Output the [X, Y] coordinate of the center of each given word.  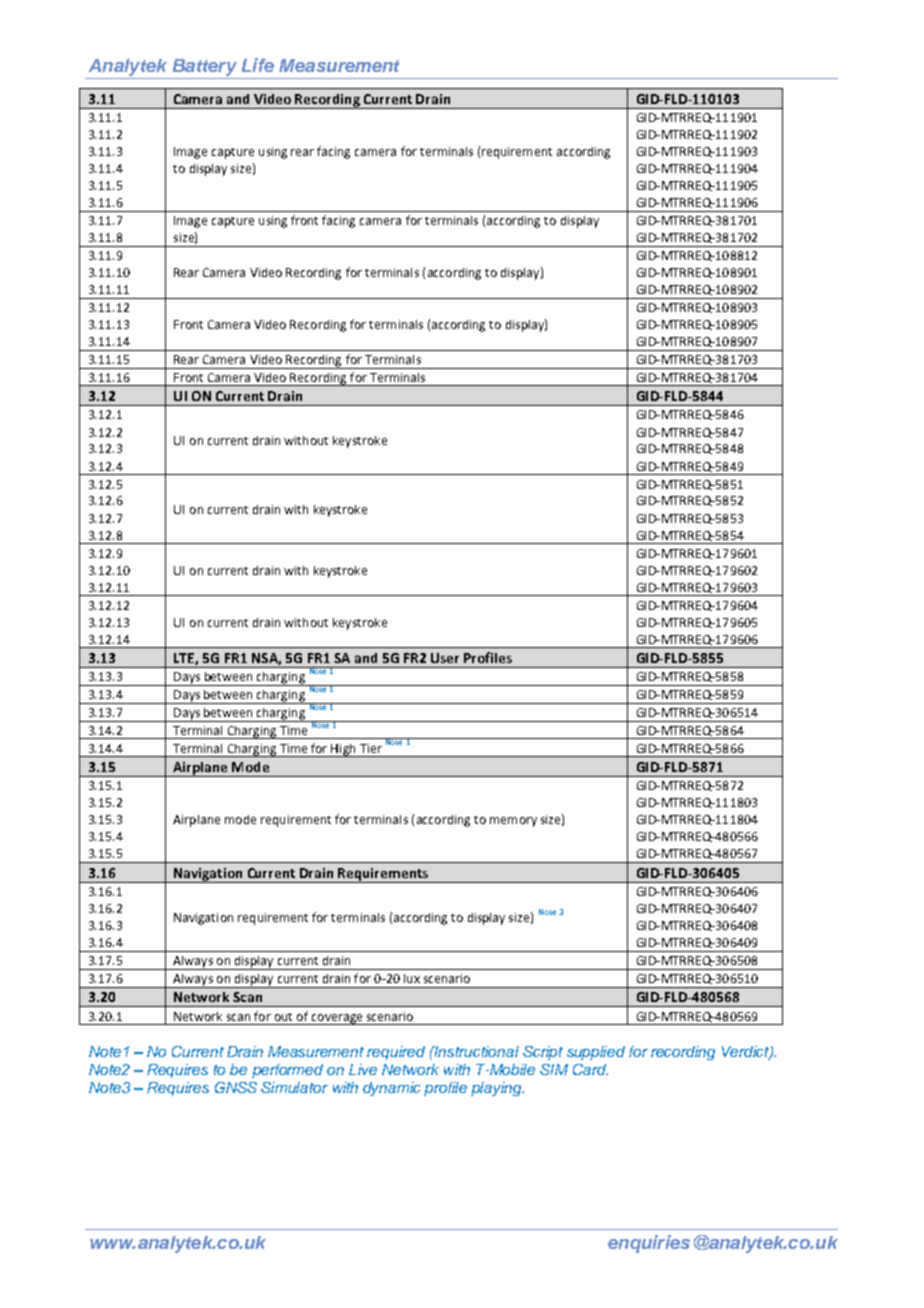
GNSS [236, 1087]
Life [258, 65]
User [445, 658]
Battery [204, 69]
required [396, 1053]
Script [543, 1053]
